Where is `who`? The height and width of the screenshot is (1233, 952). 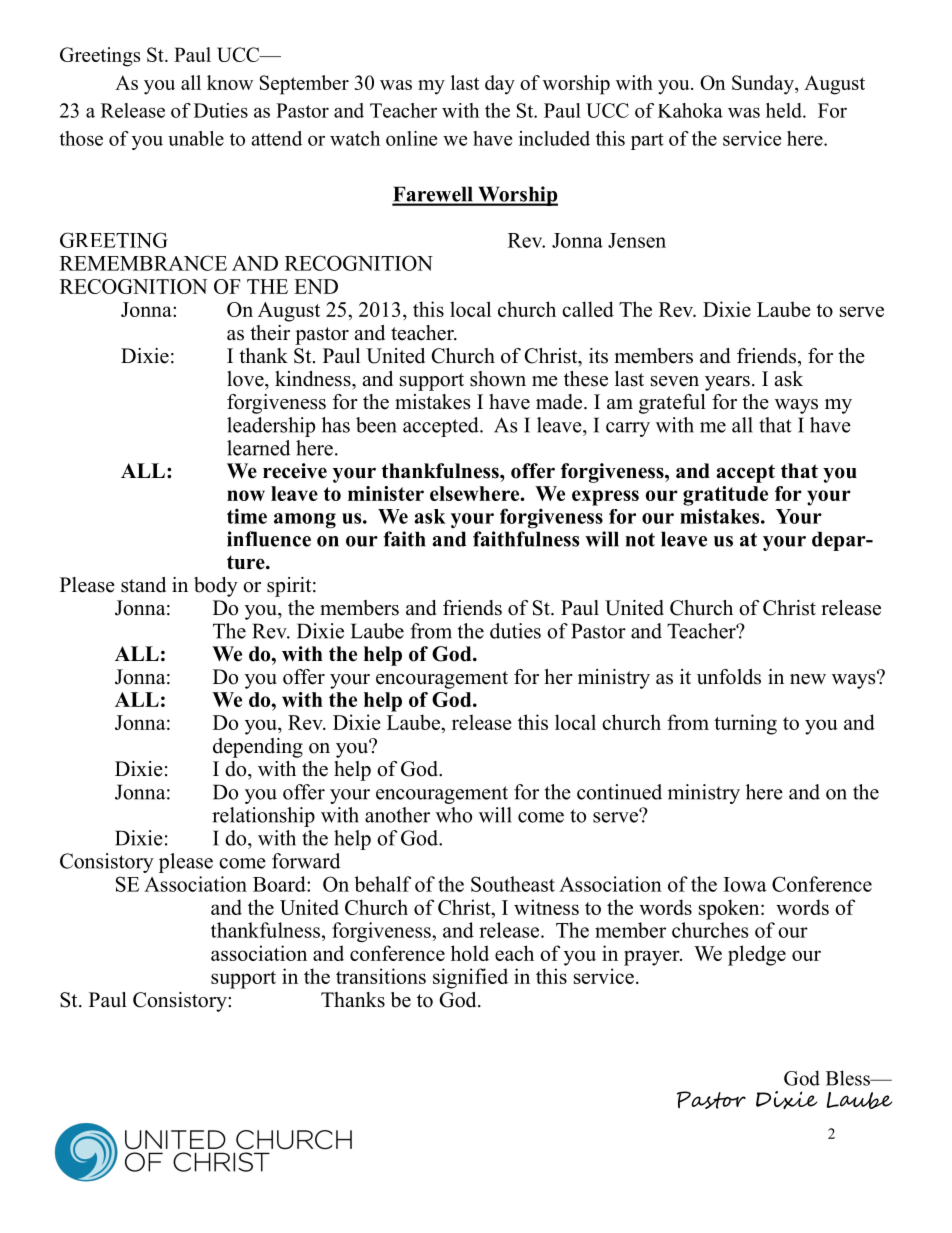
who is located at coordinates (454, 815).
